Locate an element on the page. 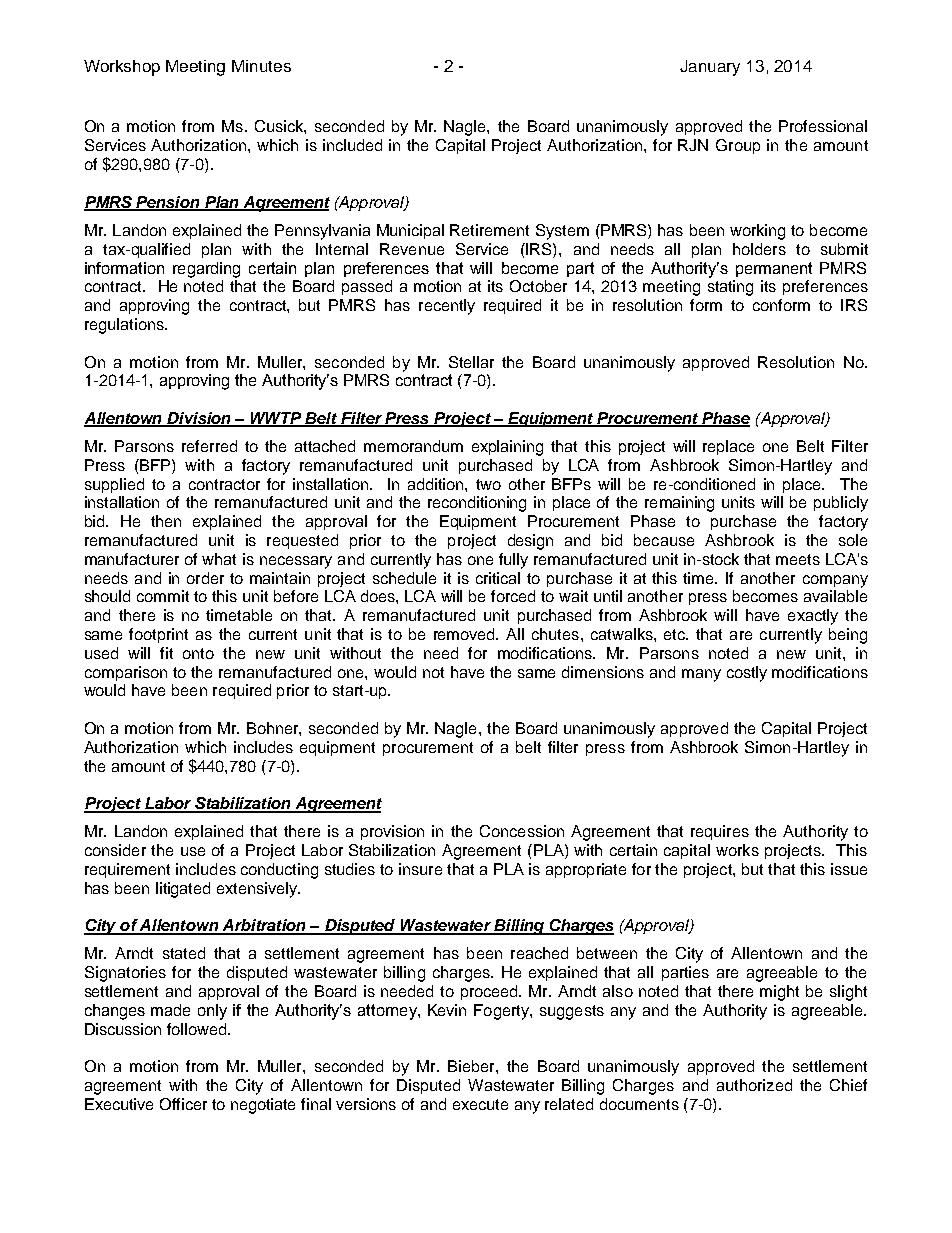 This document has height=1233, width=952. Officer is located at coordinates (183, 1104).
